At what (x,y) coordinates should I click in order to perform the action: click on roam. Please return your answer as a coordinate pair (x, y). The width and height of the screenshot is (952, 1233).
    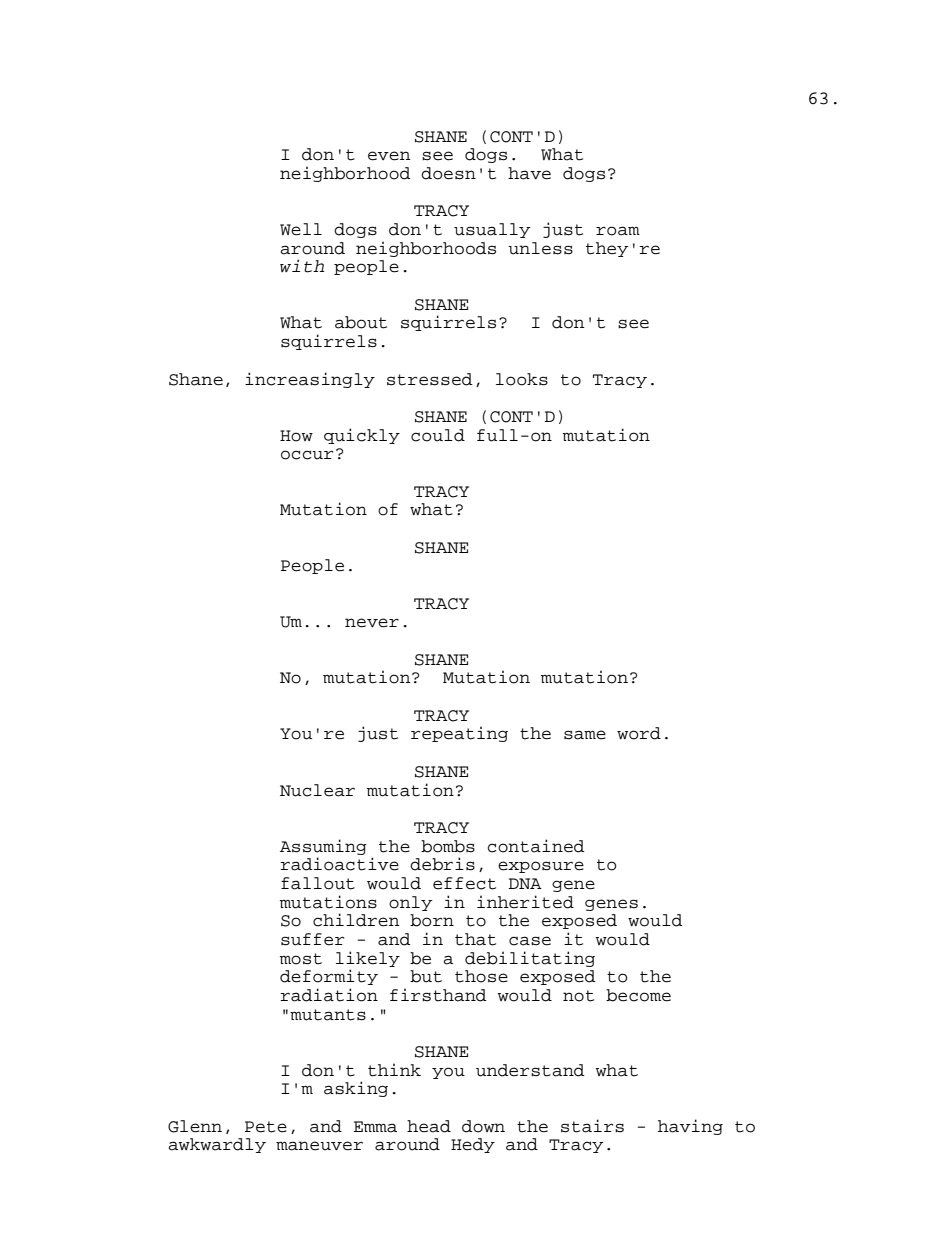
    Looking at the image, I should click on (618, 231).
